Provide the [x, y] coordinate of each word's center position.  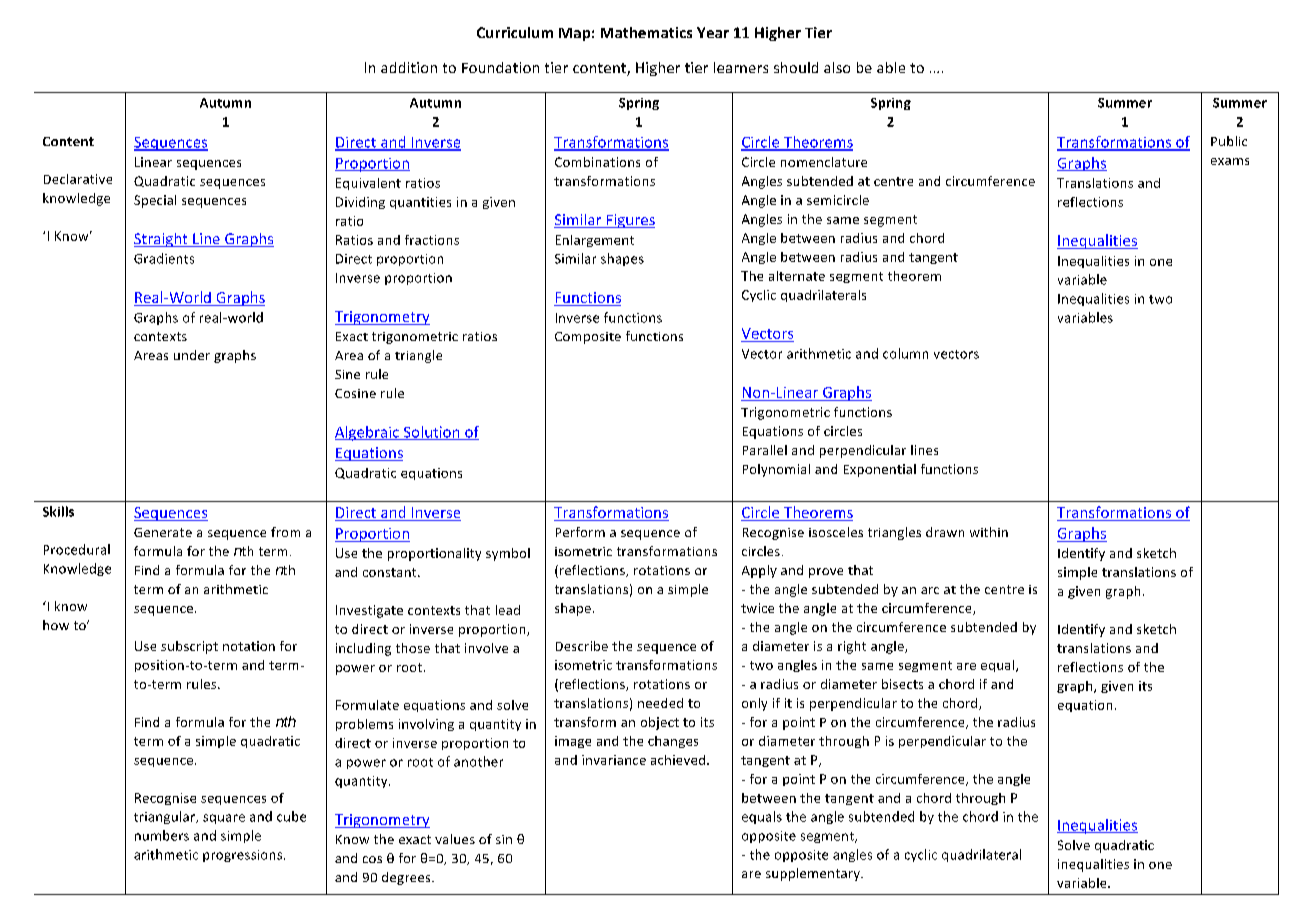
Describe [582, 646]
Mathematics [646, 32]
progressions [244, 856]
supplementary [814, 874]
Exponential [880, 470]
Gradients [164, 258]
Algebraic [368, 433]
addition [409, 67]
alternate [797, 276]
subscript [189, 647]
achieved [679, 760]
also [837, 67]
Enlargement [595, 241]
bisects [902, 684]
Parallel [765, 450]
